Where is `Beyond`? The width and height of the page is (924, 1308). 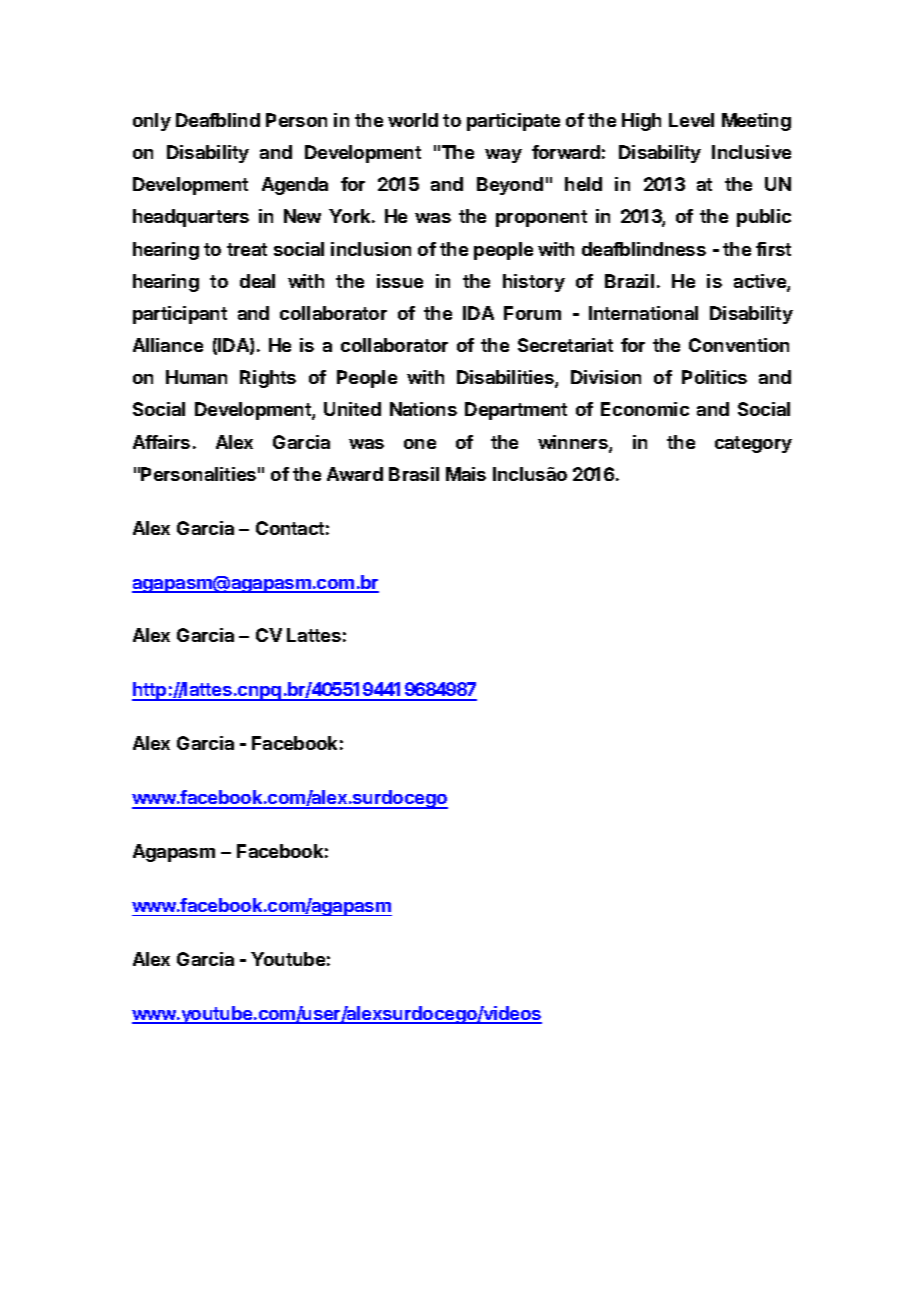
Beyond is located at coordinates (510, 186).
